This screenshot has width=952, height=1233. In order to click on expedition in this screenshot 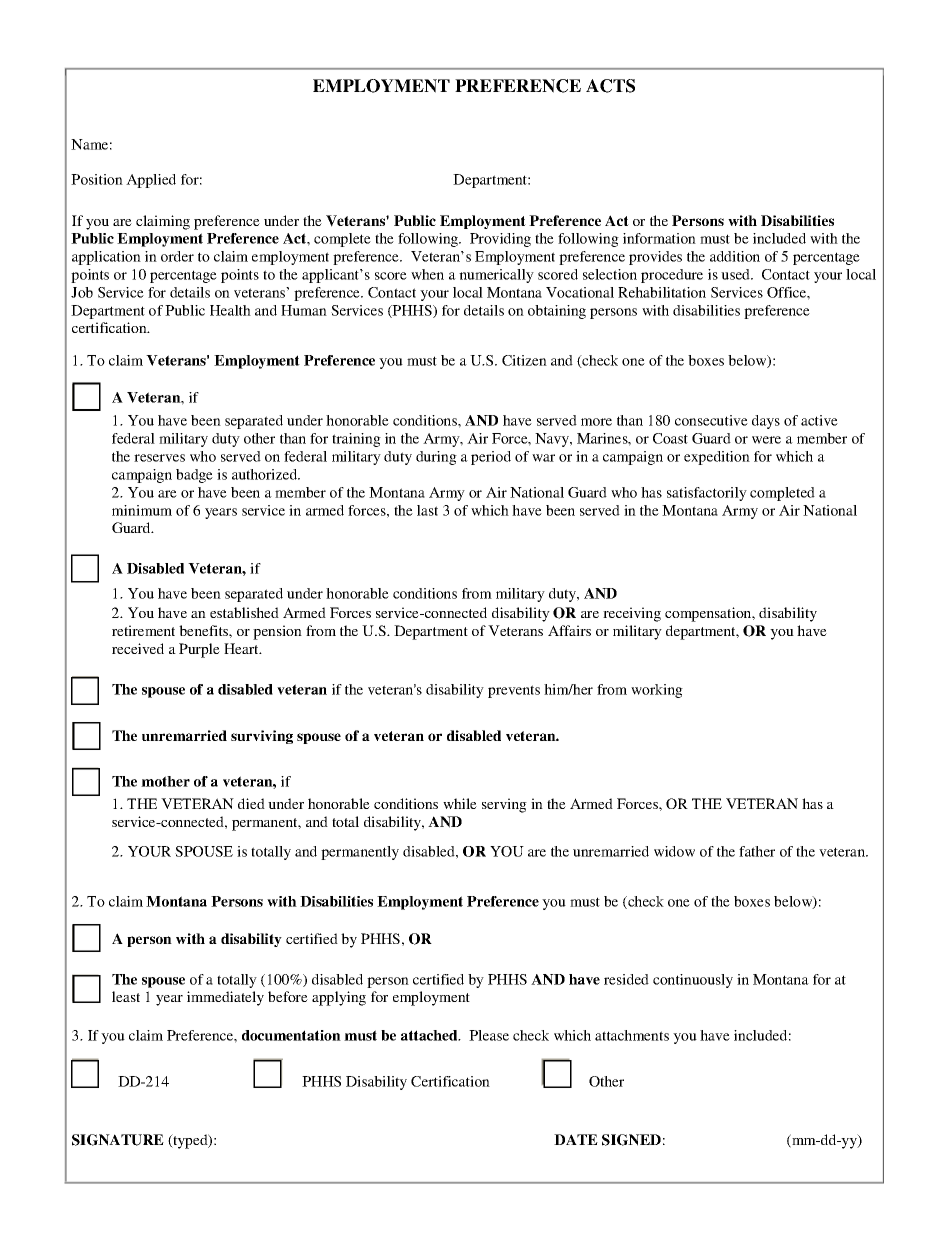, I will do `click(717, 458)`.
